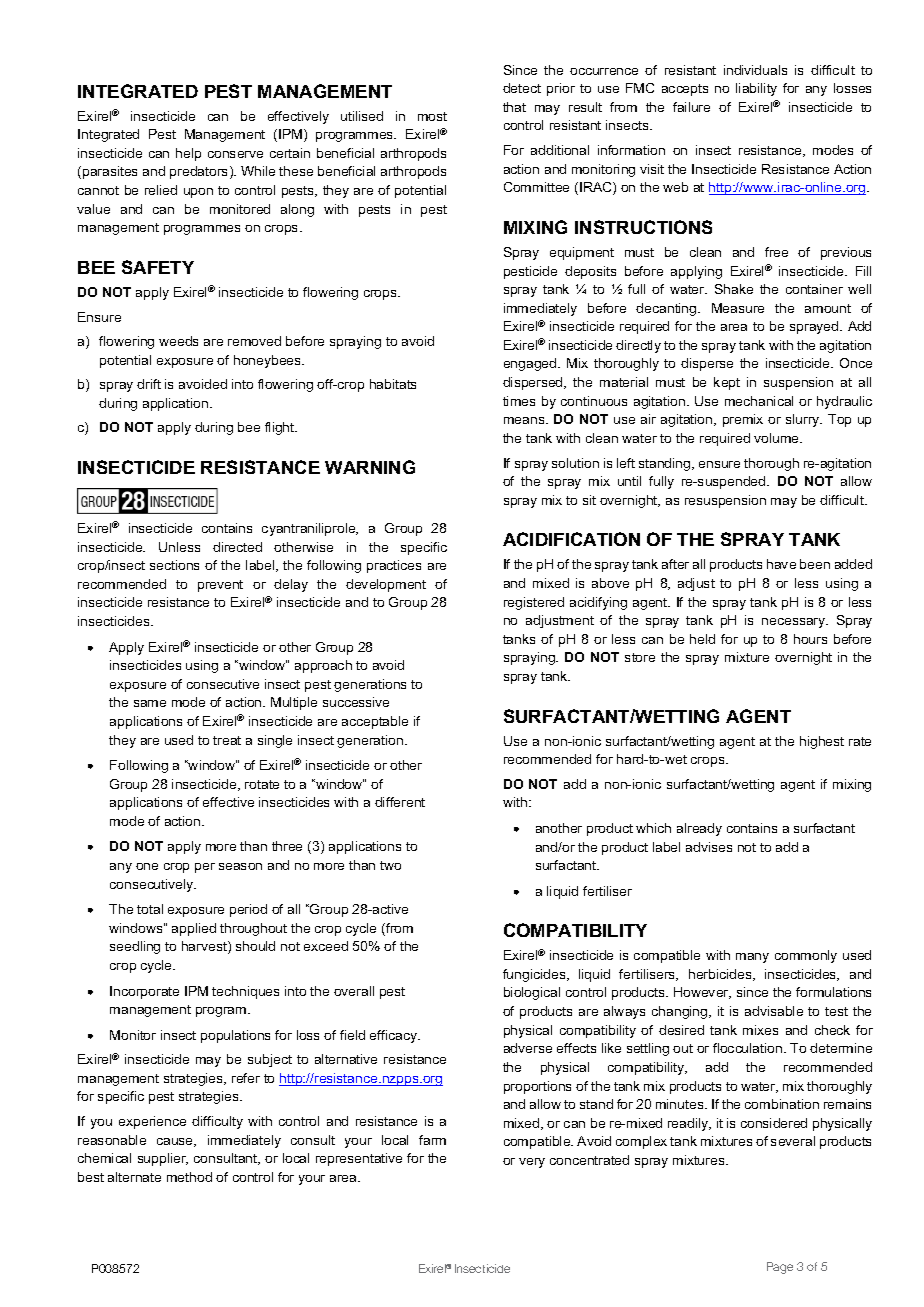  What do you see at coordinates (194, 929) in the screenshot?
I see `applied` at bounding box center [194, 929].
